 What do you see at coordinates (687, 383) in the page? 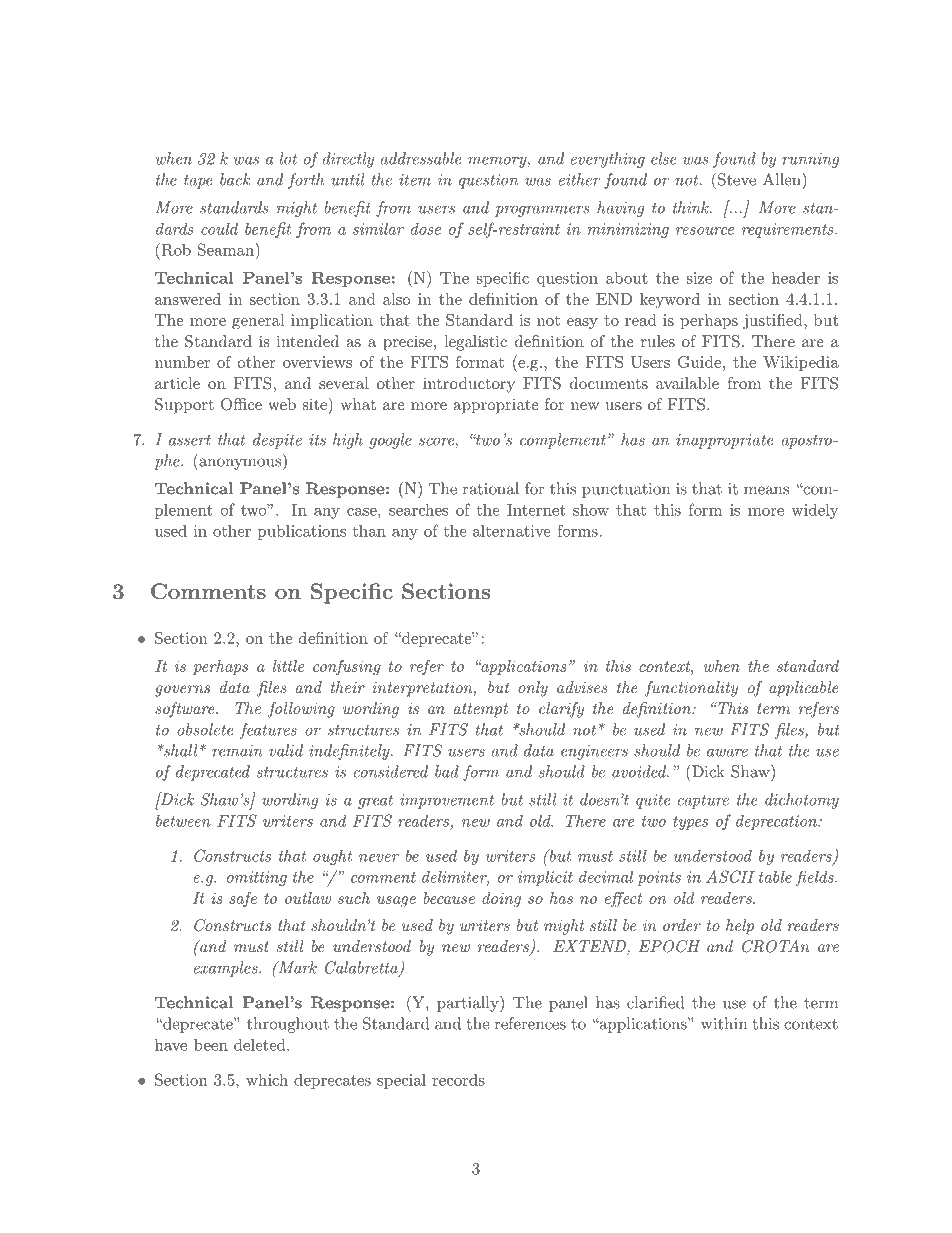
I see `available` at bounding box center [687, 383].
